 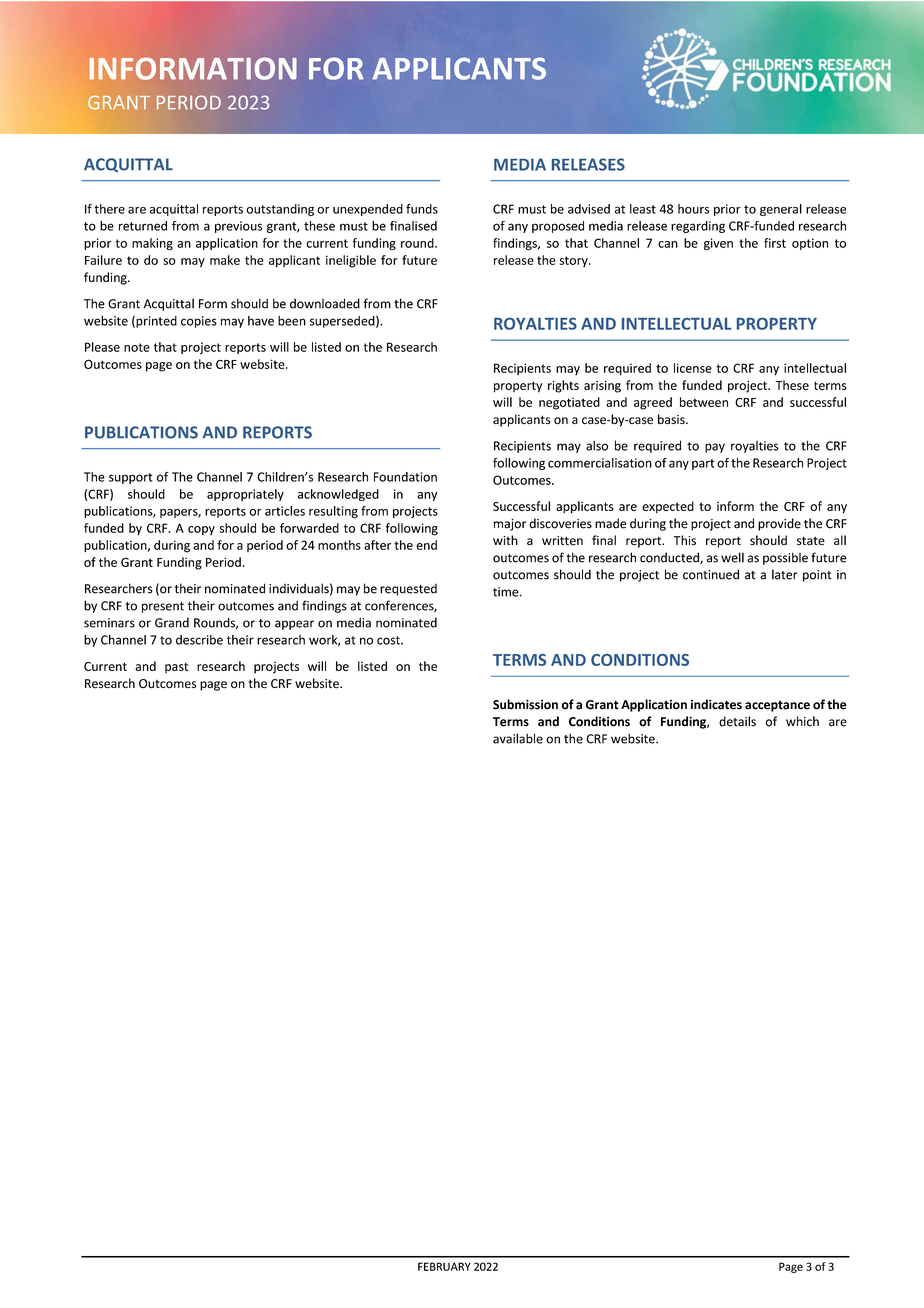 What do you see at coordinates (525, 704) in the screenshot?
I see `Submission` at bounding box center [525, 704].
